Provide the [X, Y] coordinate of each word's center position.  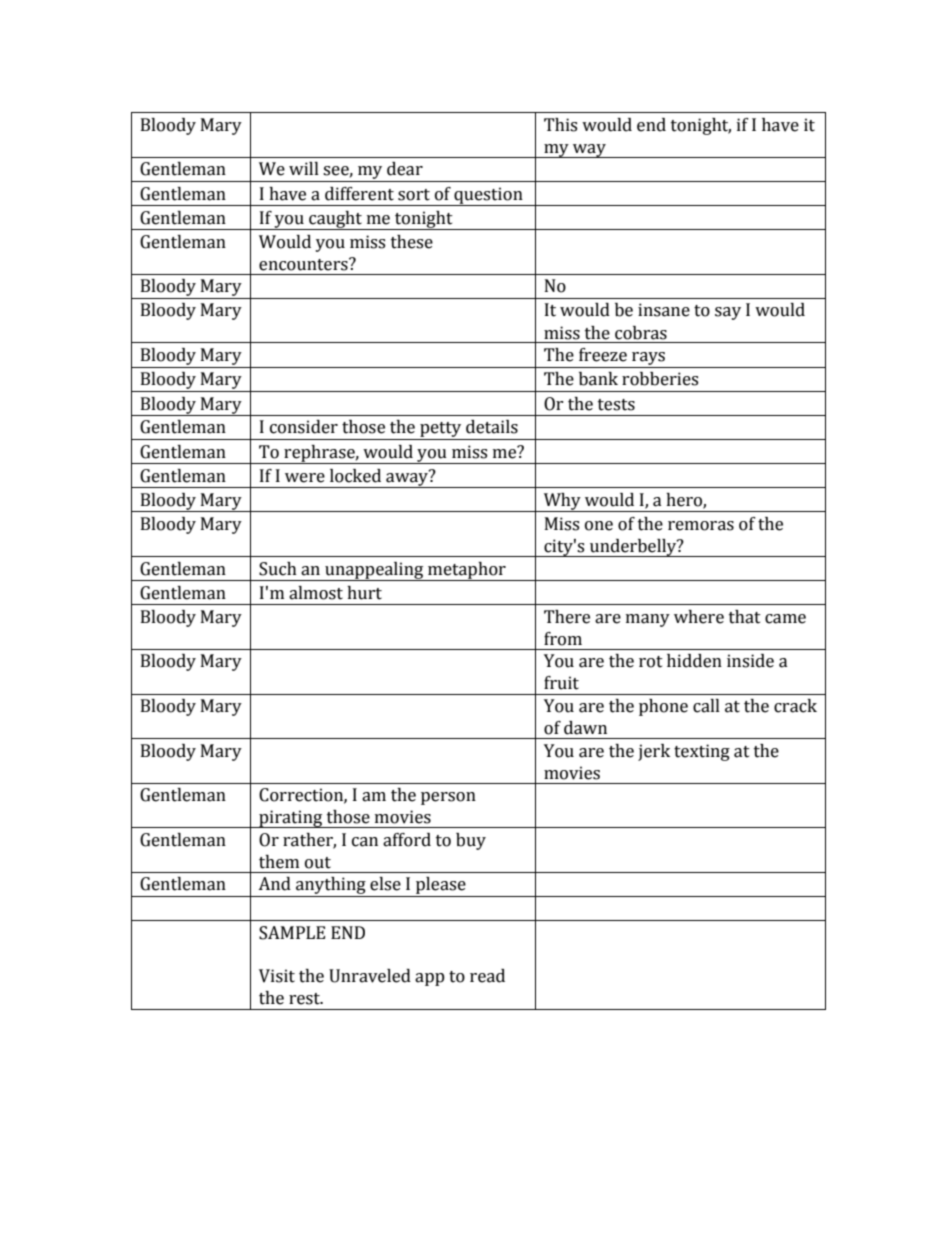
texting [702, 752]
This [560, 125]
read [487, 976]
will [304, 168]
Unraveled [370, 976]
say [728, 313]
